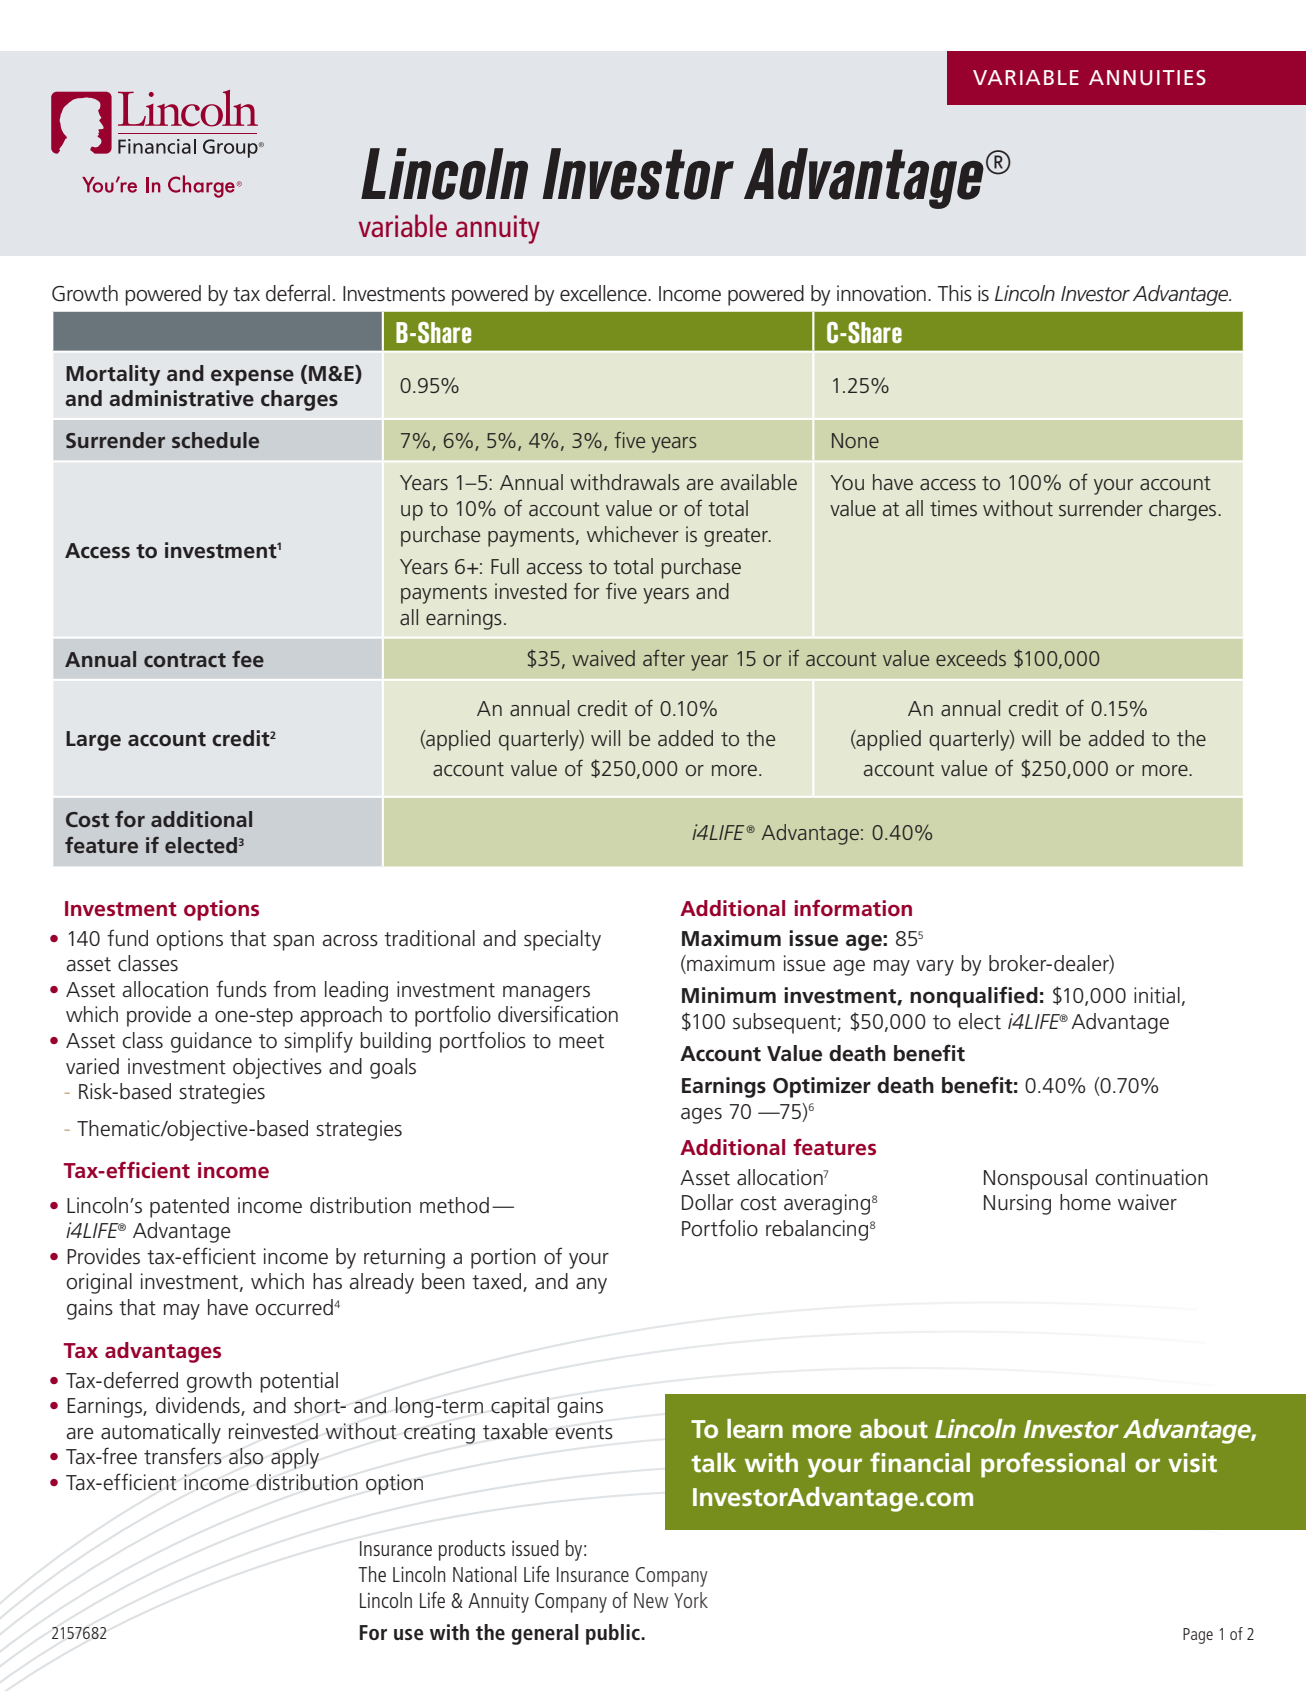 The width and height of the screenshot is (1306, 1691). Describe the element at coordinates (293, 943) in the screenshot. I see `span` at that location.
